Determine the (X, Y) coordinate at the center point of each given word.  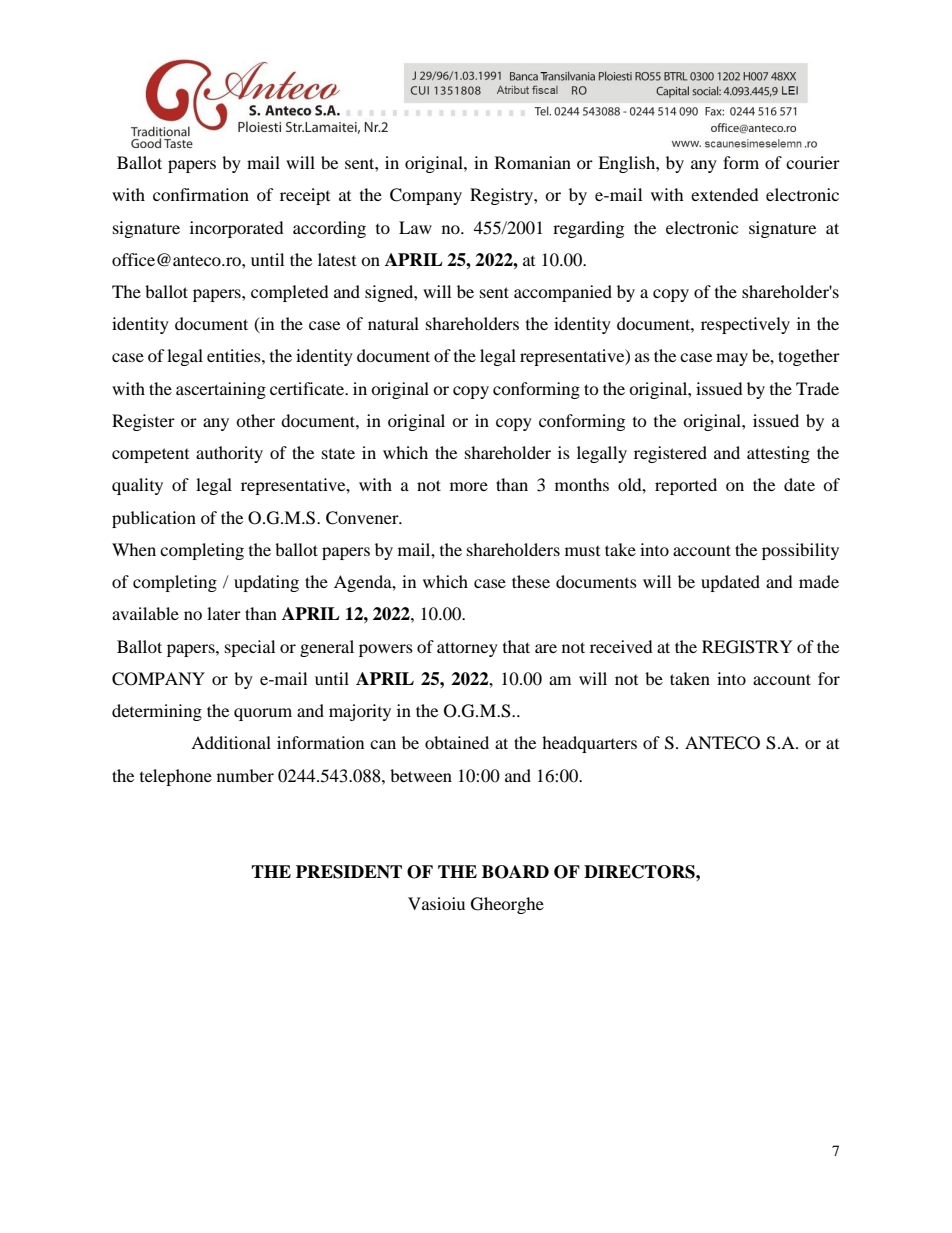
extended (725, 194)
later (224, 613)
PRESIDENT (349, 872)
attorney (467, 649)
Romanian (533, 162)
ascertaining (221, 390)
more (469, 486)
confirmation (201, 194)
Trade (817, 388)
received (621, 646)
